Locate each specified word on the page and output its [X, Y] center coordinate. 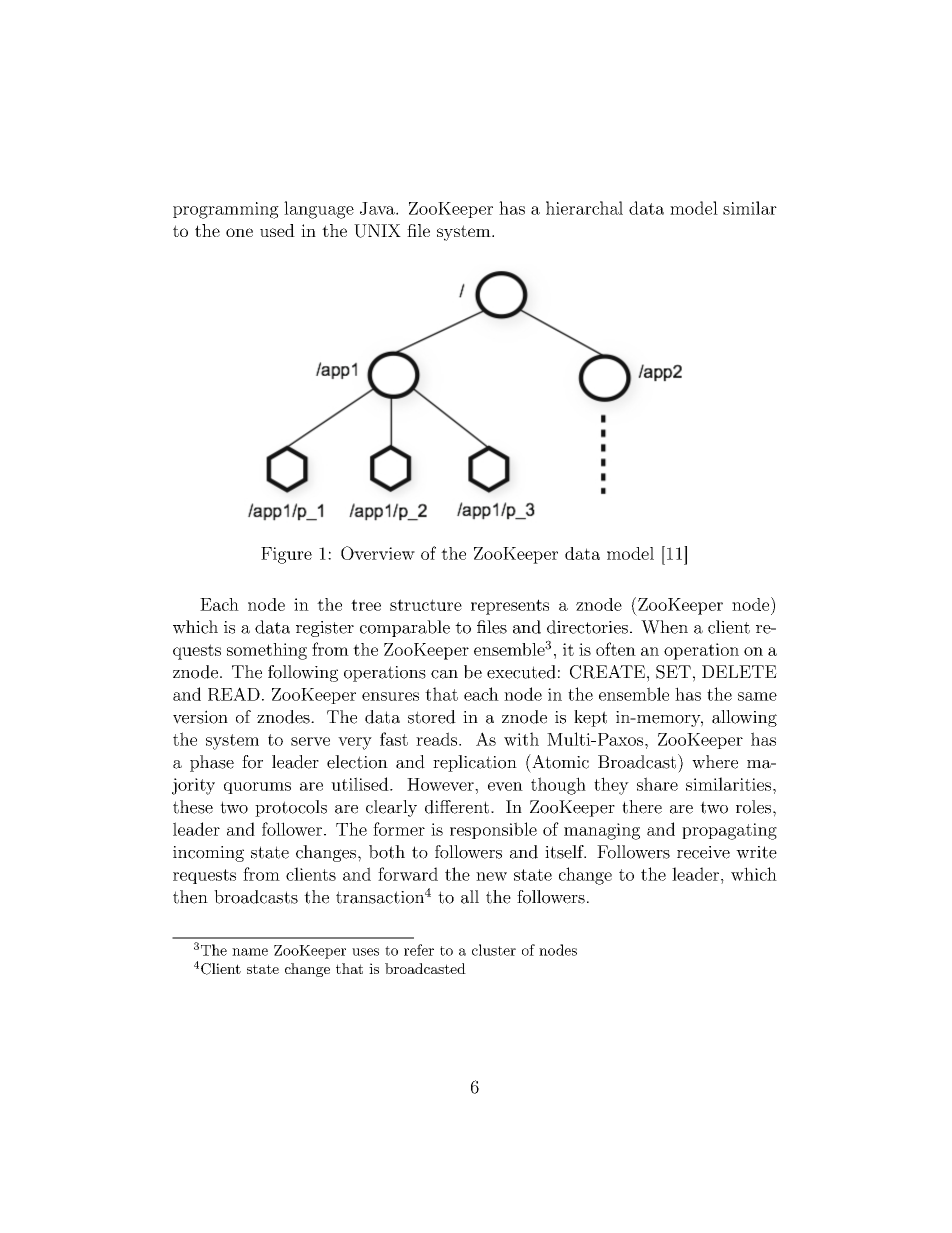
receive [703, 852]
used [277, 230]
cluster [494, 950]
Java [378, 208]
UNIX [377, 231]
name [250, 952]
